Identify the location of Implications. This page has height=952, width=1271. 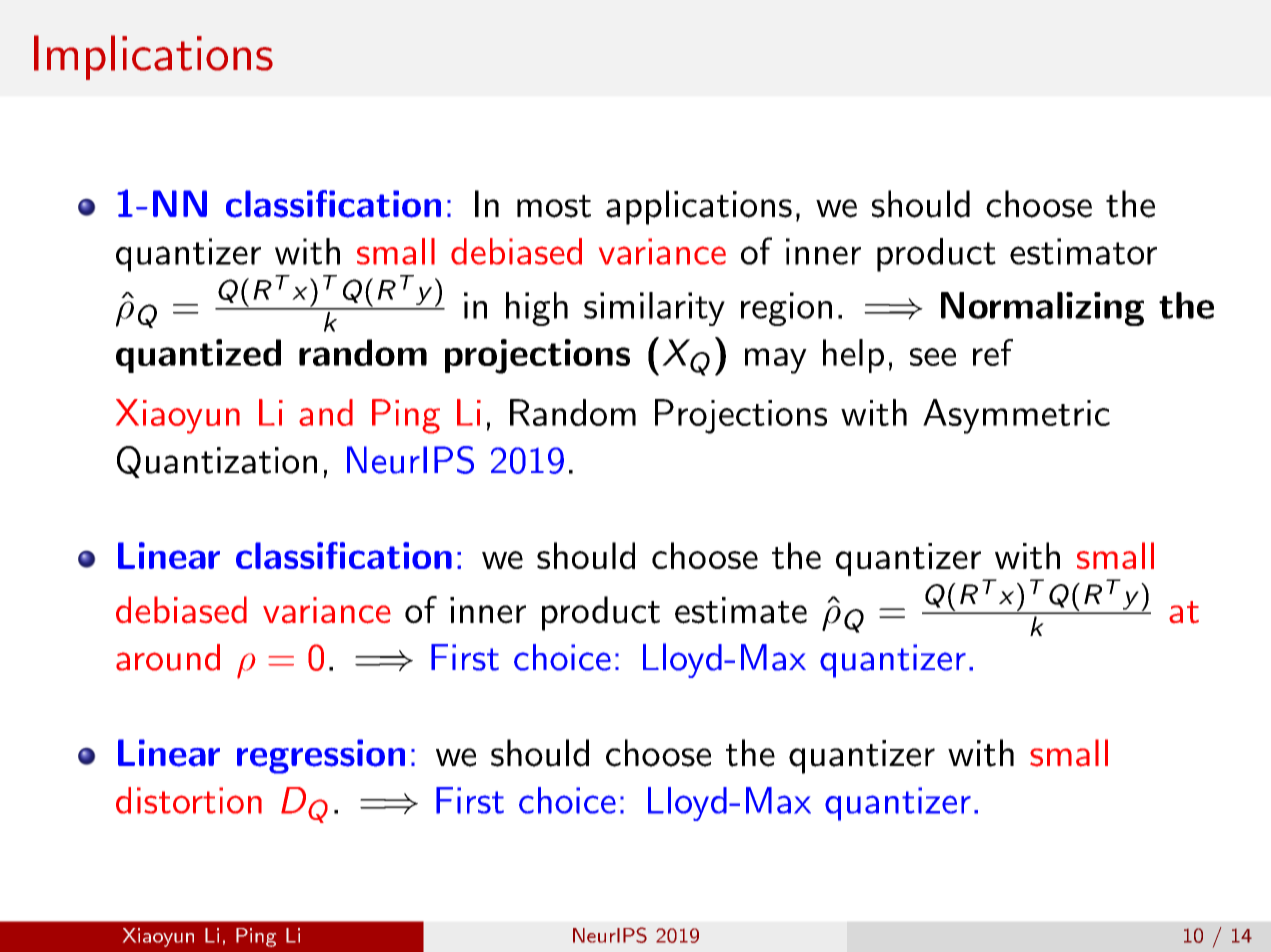
(153, 57).
